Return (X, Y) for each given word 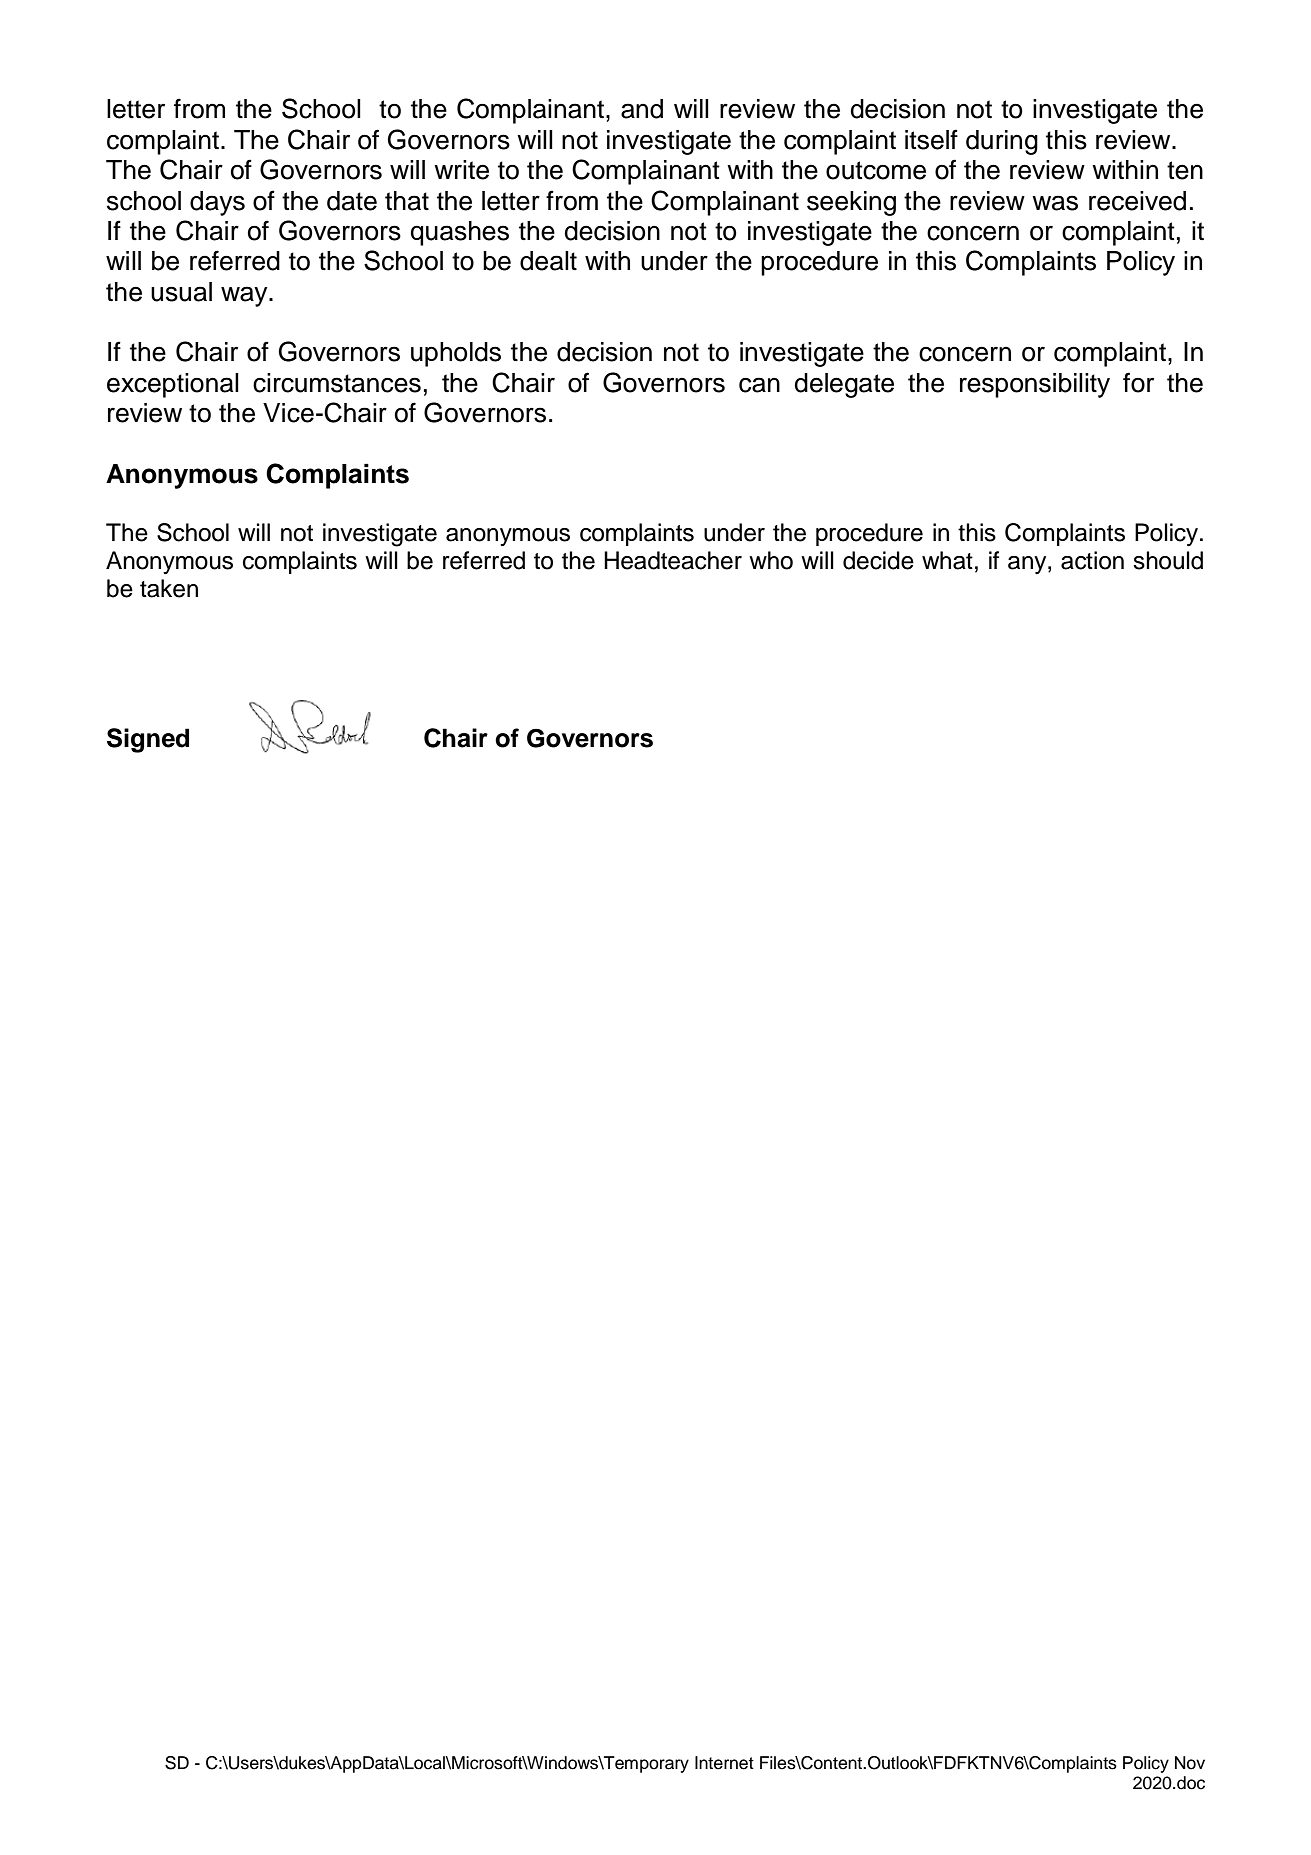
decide (878, 560)
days (217, 203)
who (771, 560)
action (1092, 560)
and (642, 109)
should (1168, 560)
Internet (724, 1763)
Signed (148, 740)
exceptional (173, 385)
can (759, 385)
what (947, 560)
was (1055, 203)
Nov (1190, 1763)
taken (169, 588)
